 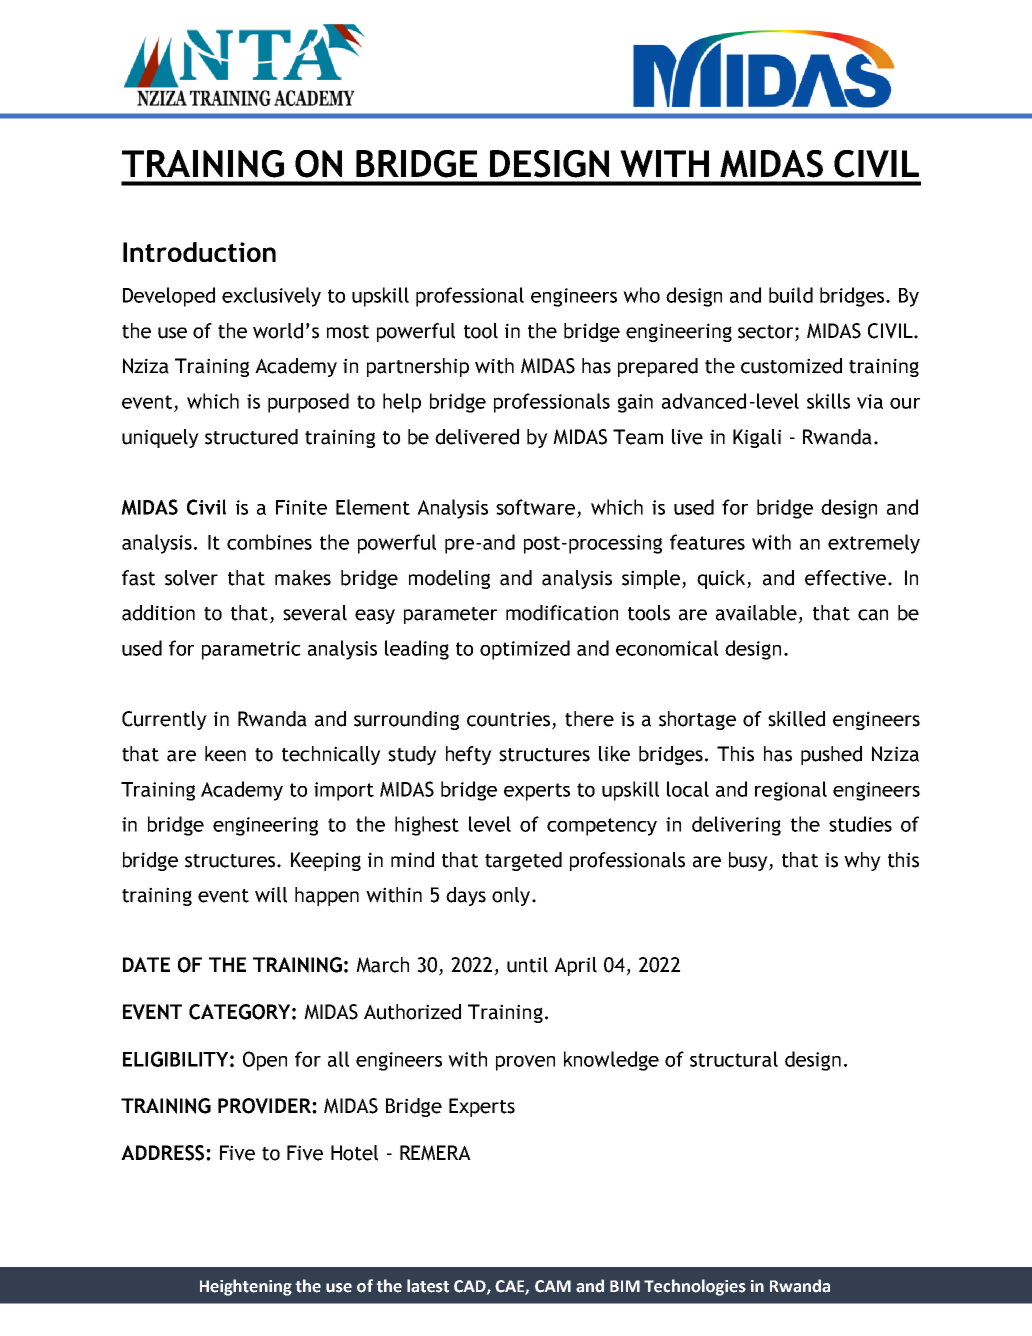 What do you see at coordinates (791, 295) in the screenshot?
I see `build` at bounding box center [791, 295].
